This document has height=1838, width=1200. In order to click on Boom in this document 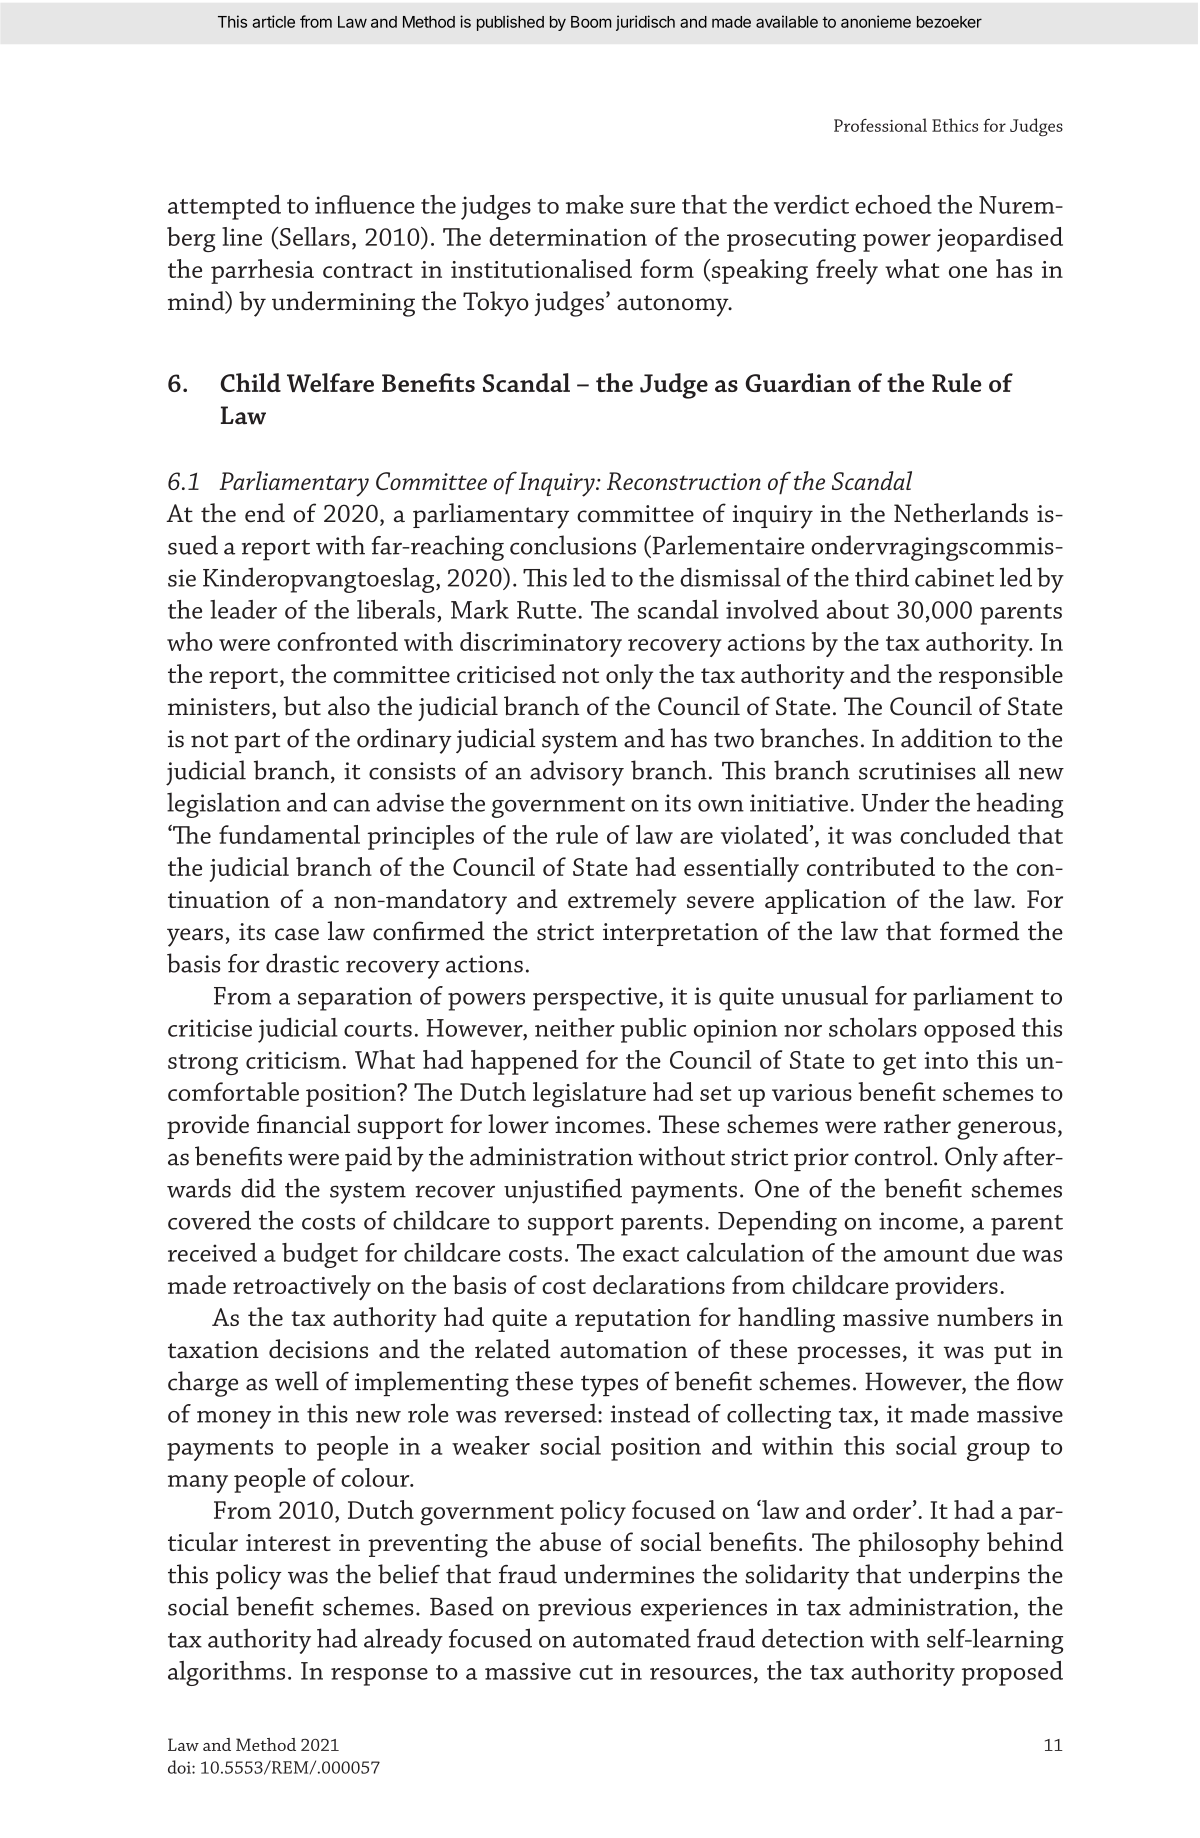, I will do `click(591, 22)`.
